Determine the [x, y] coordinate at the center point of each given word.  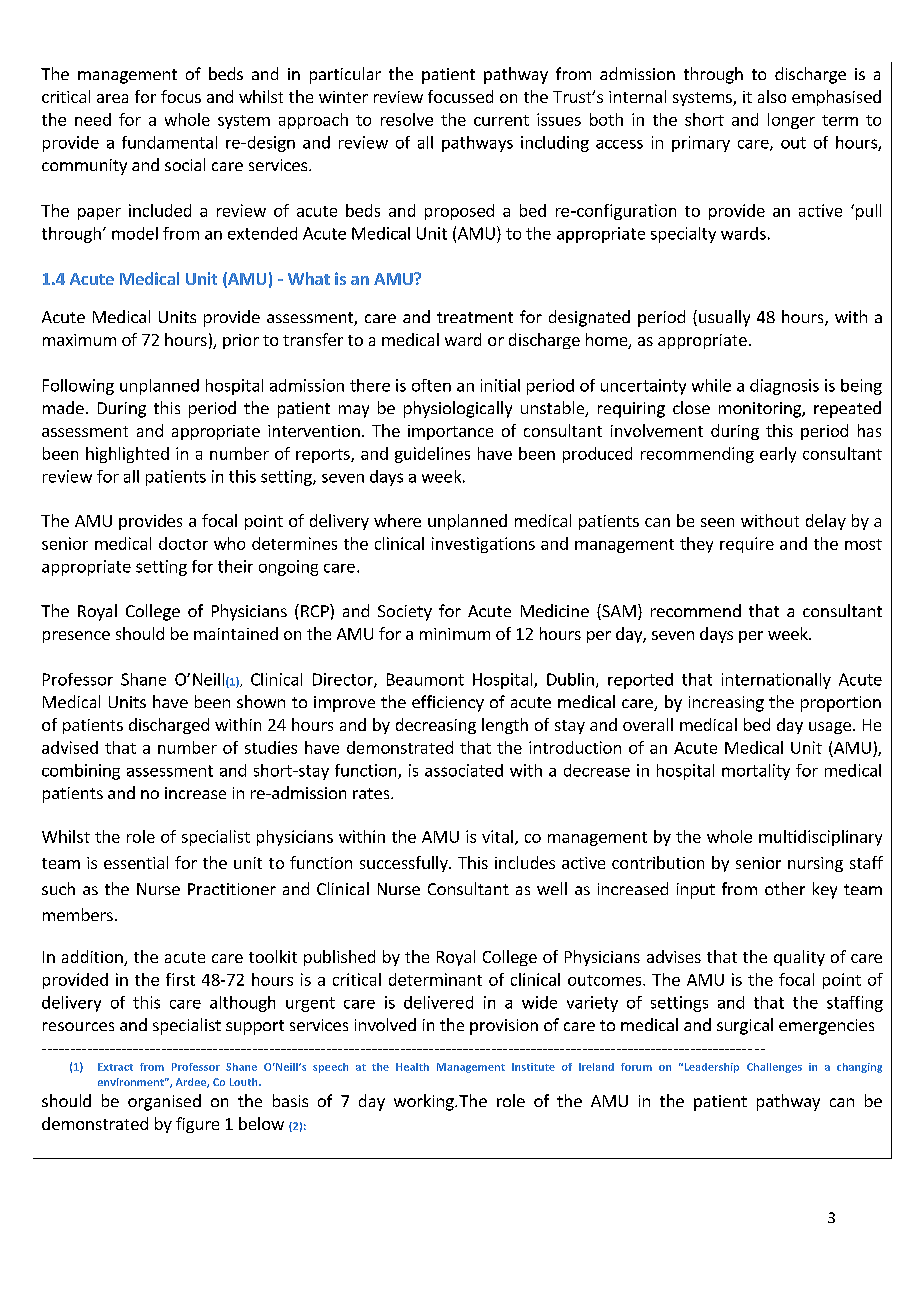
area [112, 98]
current [501, 120]
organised [164, 1102]
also [772, 96]
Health [412, 1067]
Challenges [774, 1068]
